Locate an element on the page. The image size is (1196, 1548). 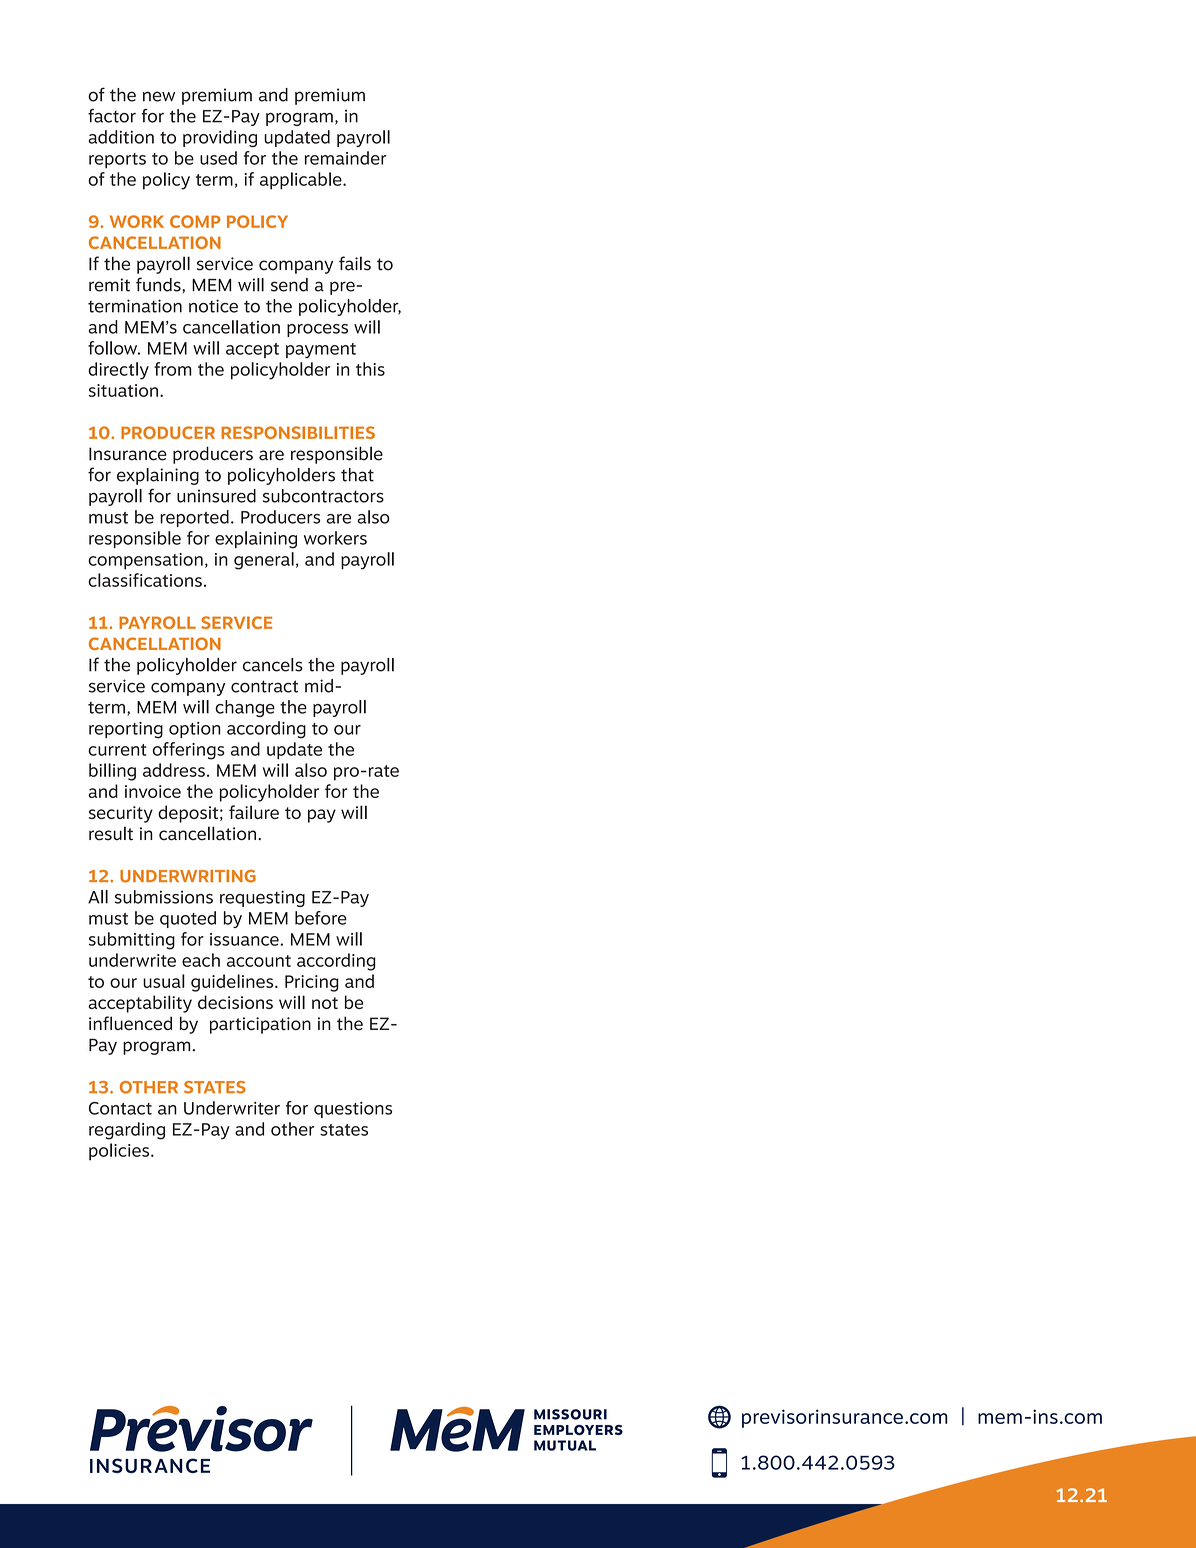
cancels is located at coordinates (273, 665).
